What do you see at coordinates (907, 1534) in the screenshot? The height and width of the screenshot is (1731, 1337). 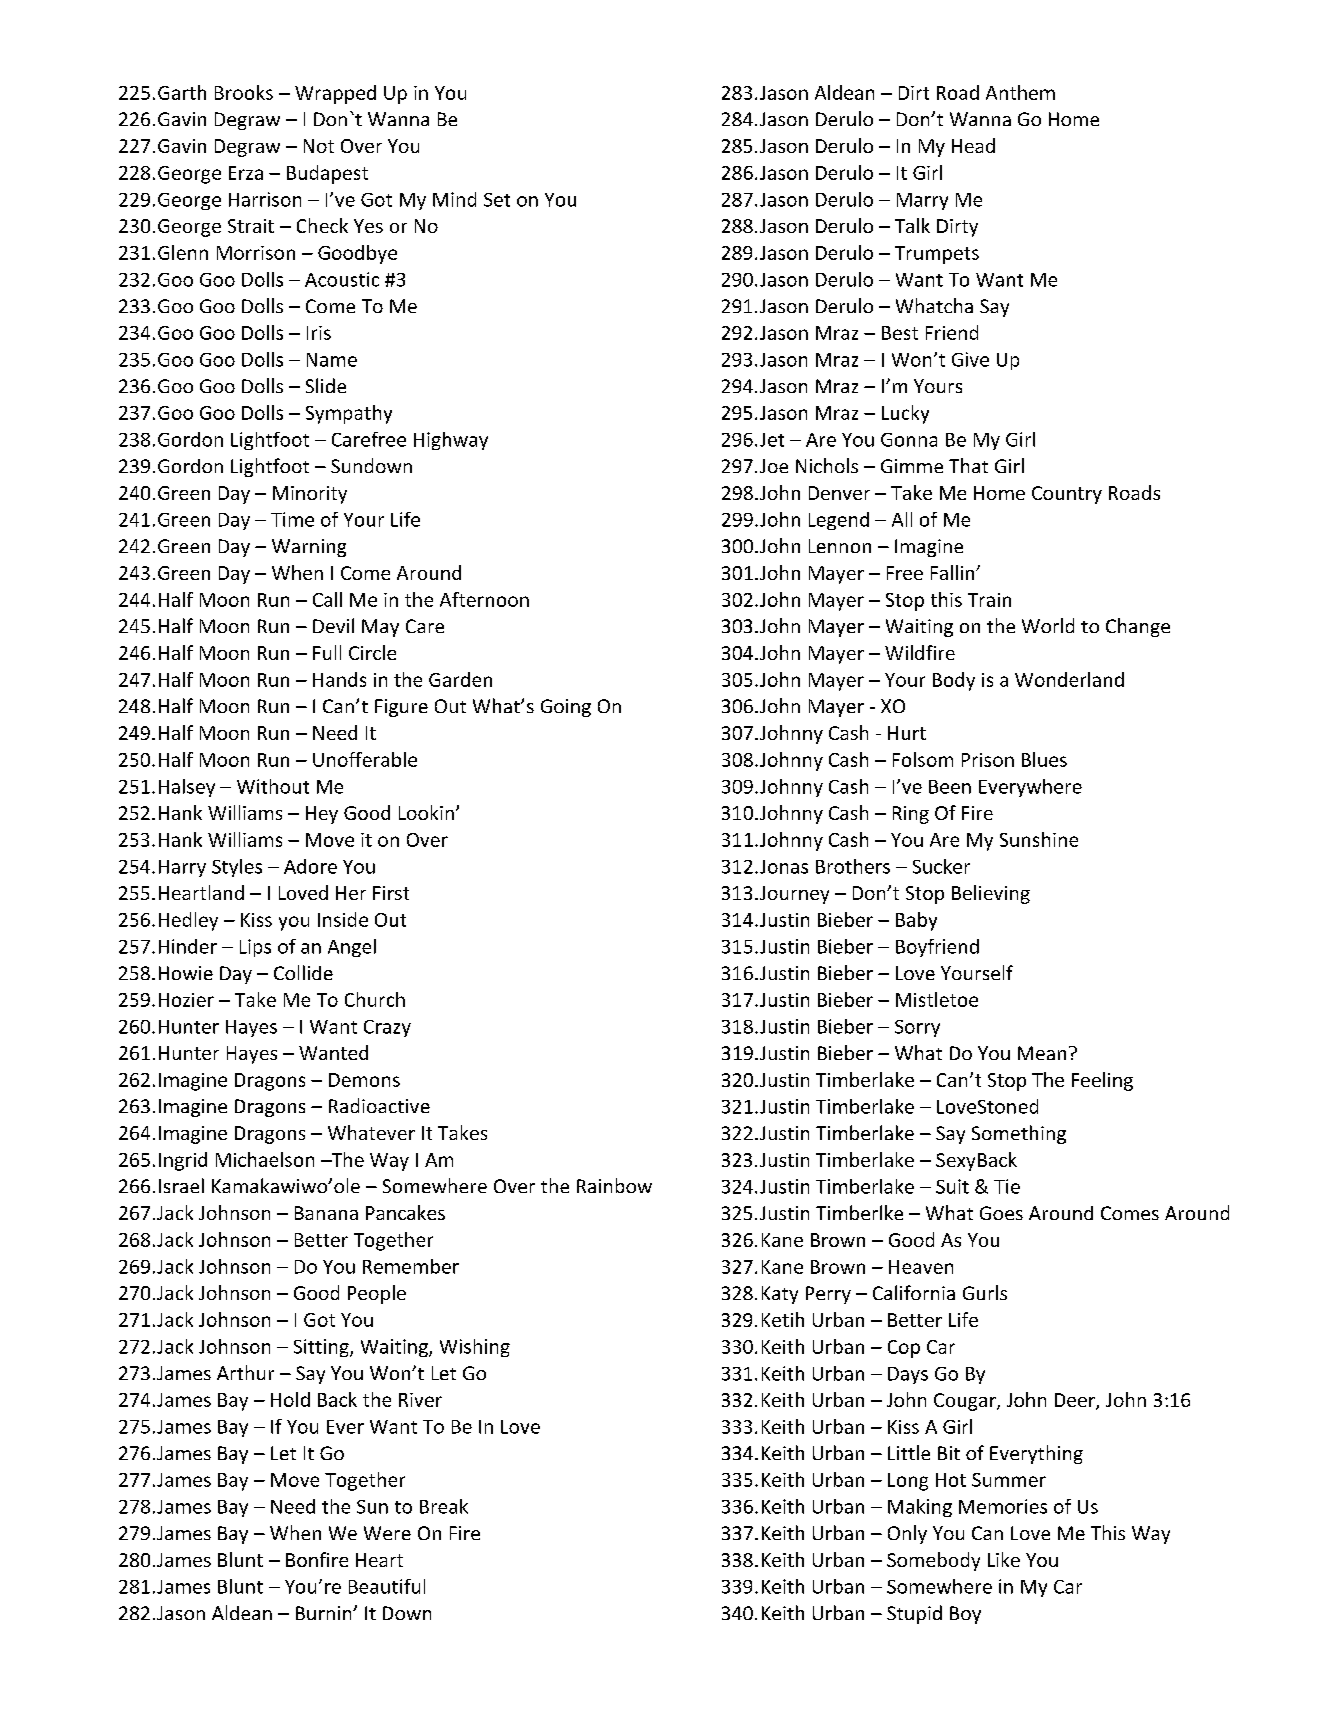 I see `Only` at bounding box center [907, 1534].
